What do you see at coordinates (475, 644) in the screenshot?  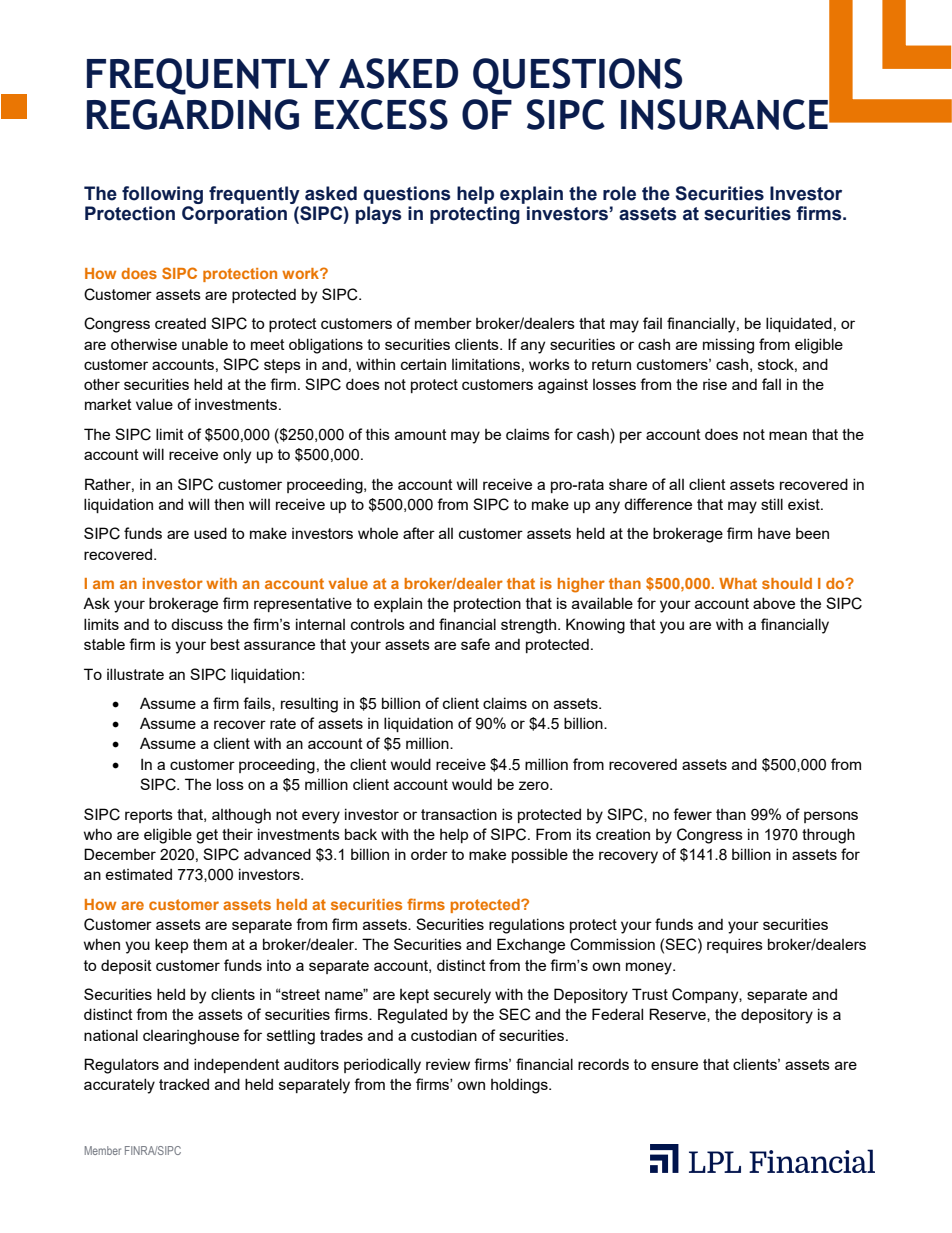 I see `safe` at bounding box center [475, 644].
